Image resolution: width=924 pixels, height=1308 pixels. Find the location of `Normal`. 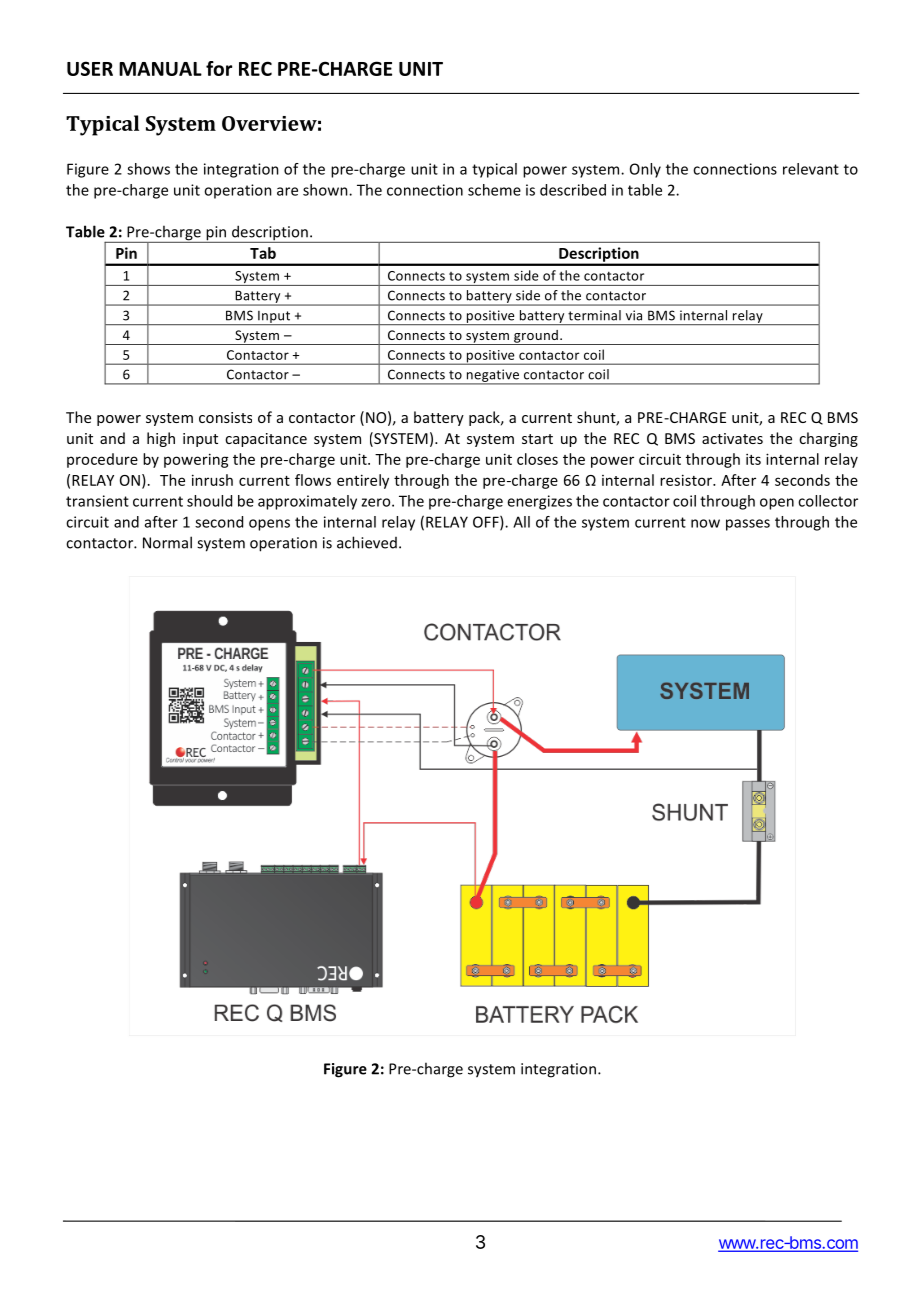

Normal is located at coordinates (167, 542).
